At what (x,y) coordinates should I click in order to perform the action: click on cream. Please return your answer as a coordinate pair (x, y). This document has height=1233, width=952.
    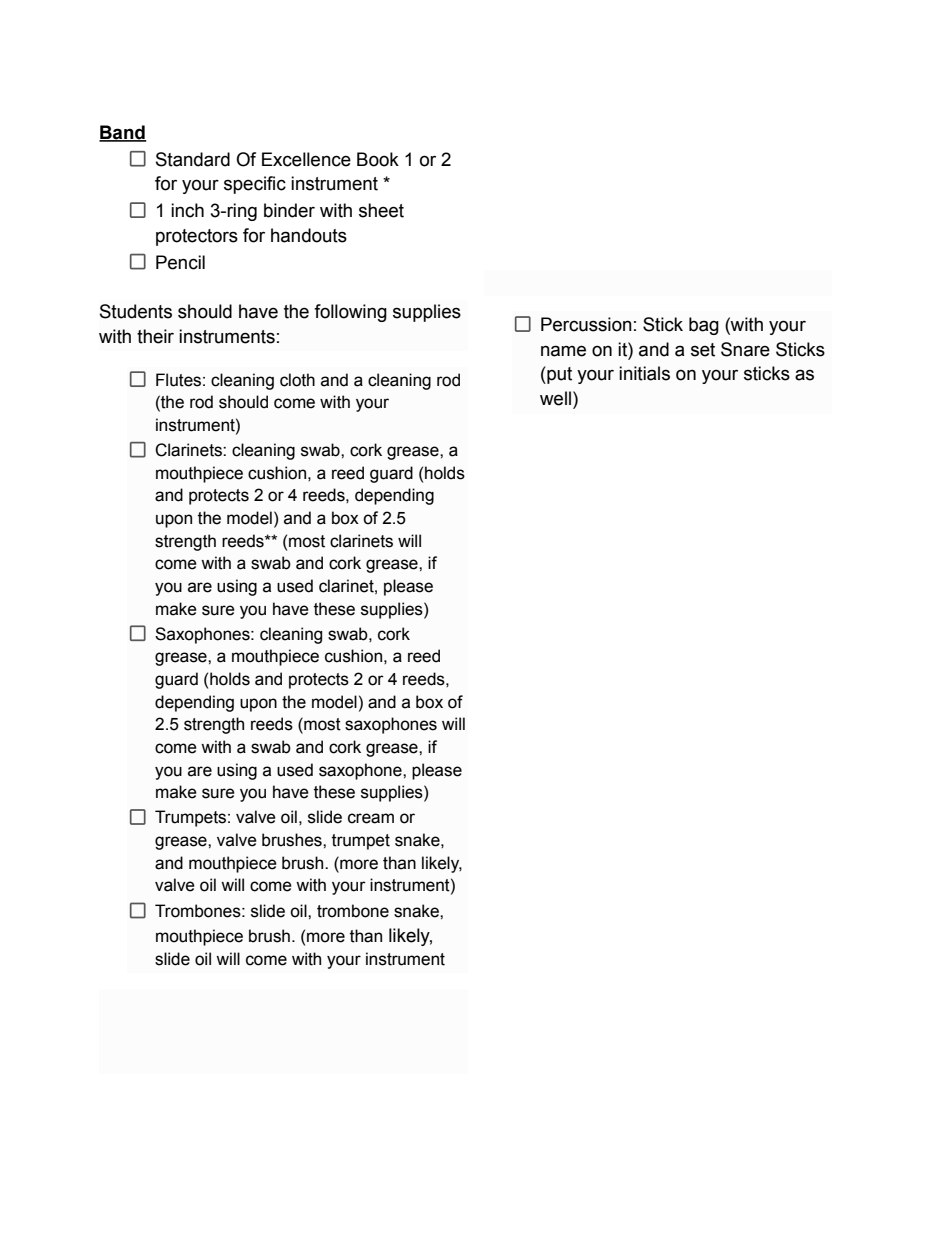
    Looking at the image, I should click on (371, 818).
